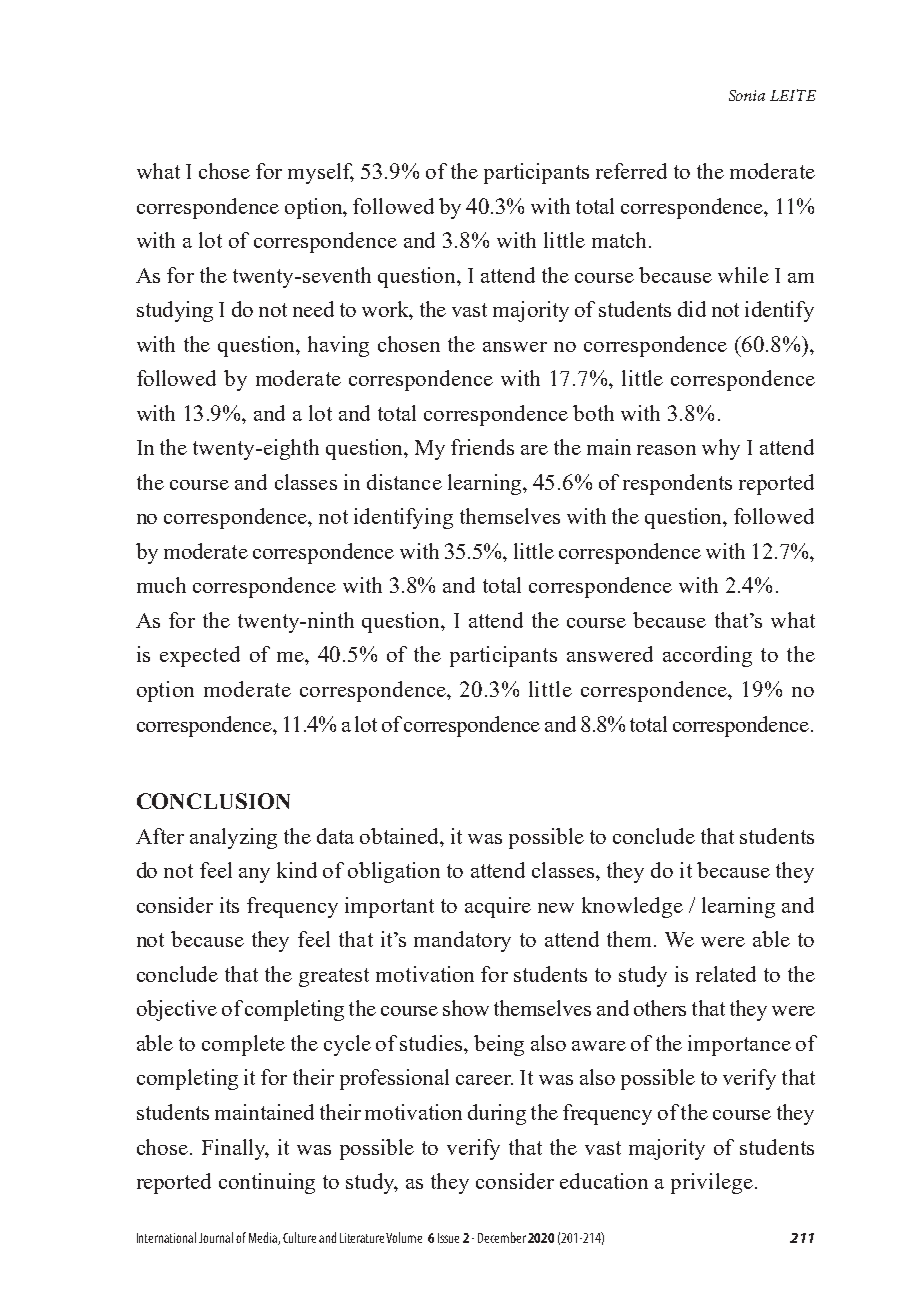  What do you see at coordinates (404, 482) in the screenshot?
I see `distance` at bounding box center [404, 482].
